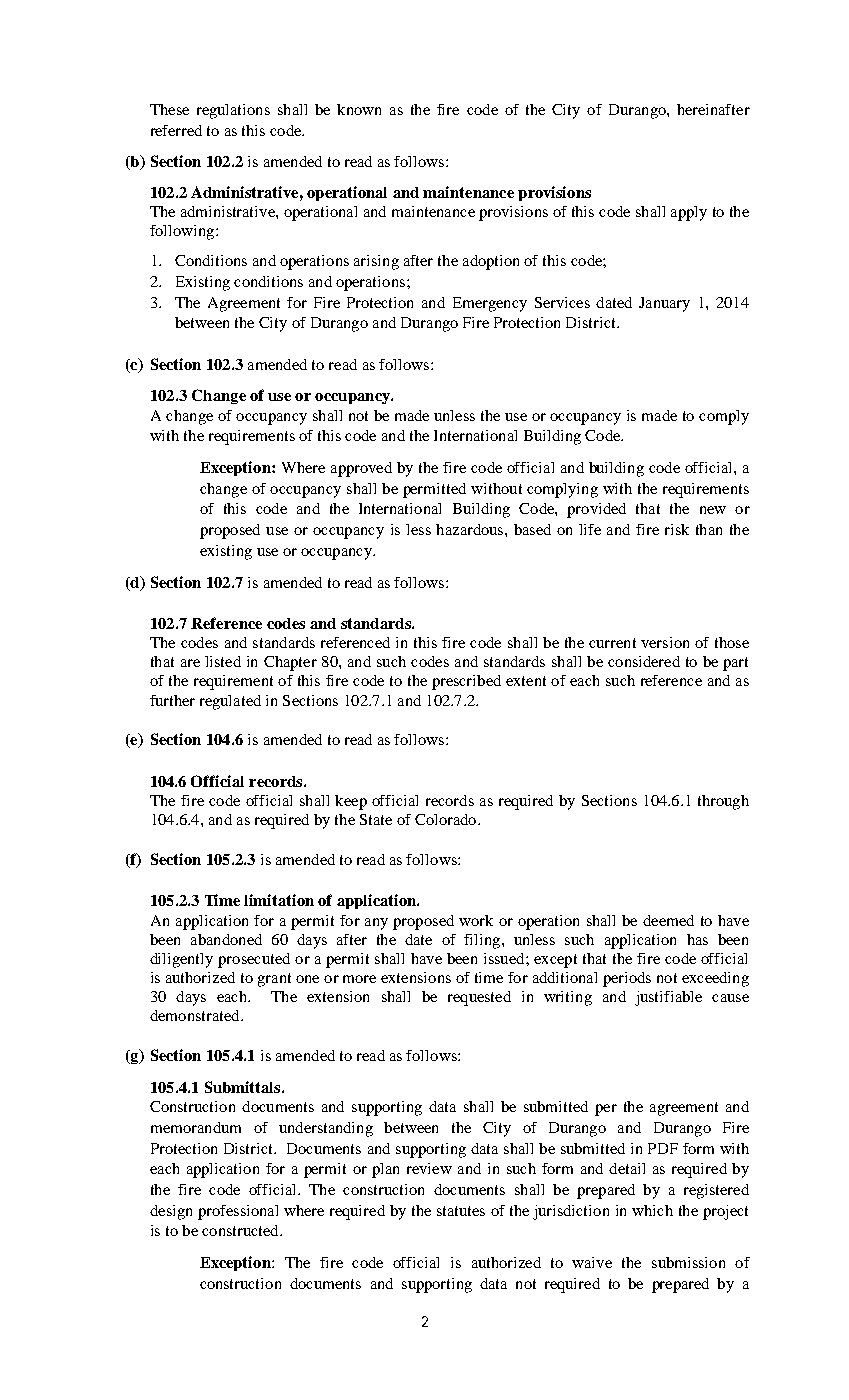  I want to click on constructed, so click(241, 1230).
